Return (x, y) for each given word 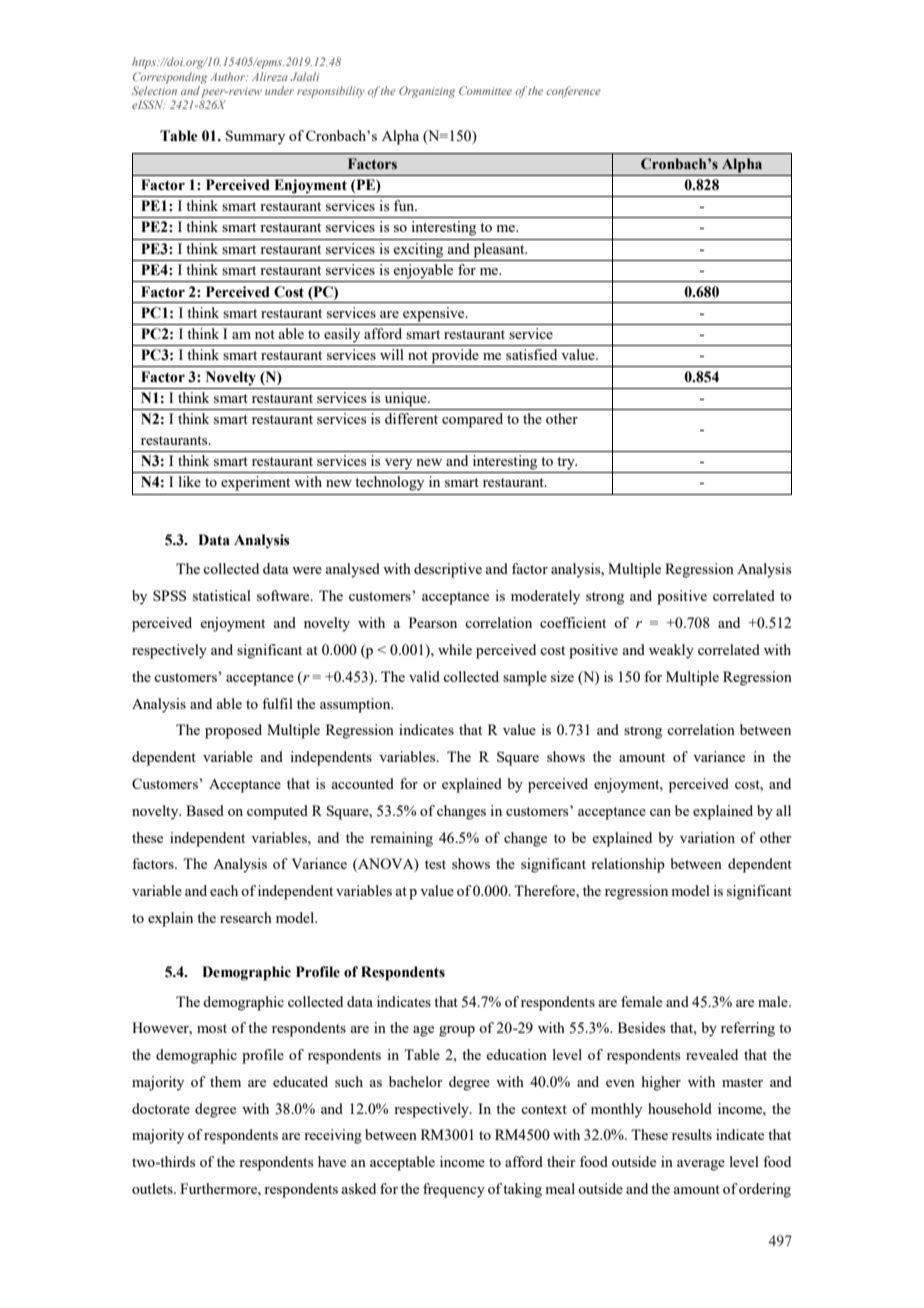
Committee (485, 90)
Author (229, 76)
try (567, 463)
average (701, 1165)
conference (573, 92)
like (190, 481)
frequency (454, 1190)
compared (472, 420)
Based (205, 810)
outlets (153, 1188)
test (435, 864)
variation (707, 837)
